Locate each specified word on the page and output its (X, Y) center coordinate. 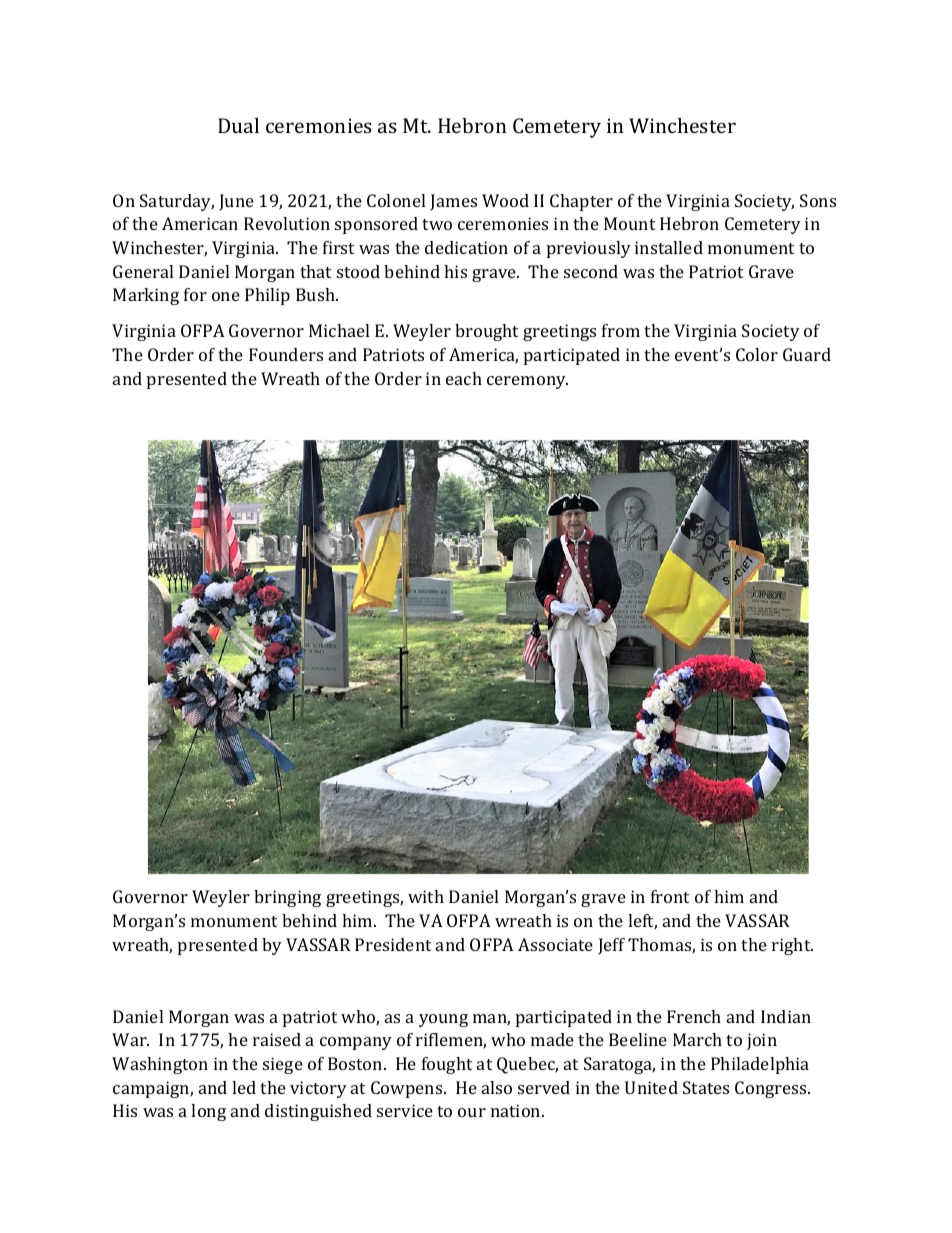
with (426, 896)
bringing (287, 898)
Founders (286, 354)
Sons (818, 200)
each (464, 378)
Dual (238, 125)
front (670, 896)
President (393, 944)
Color (757, 354)
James (453, 202)
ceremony (527, 382)
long (208, 1112)
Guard (807, 354)
